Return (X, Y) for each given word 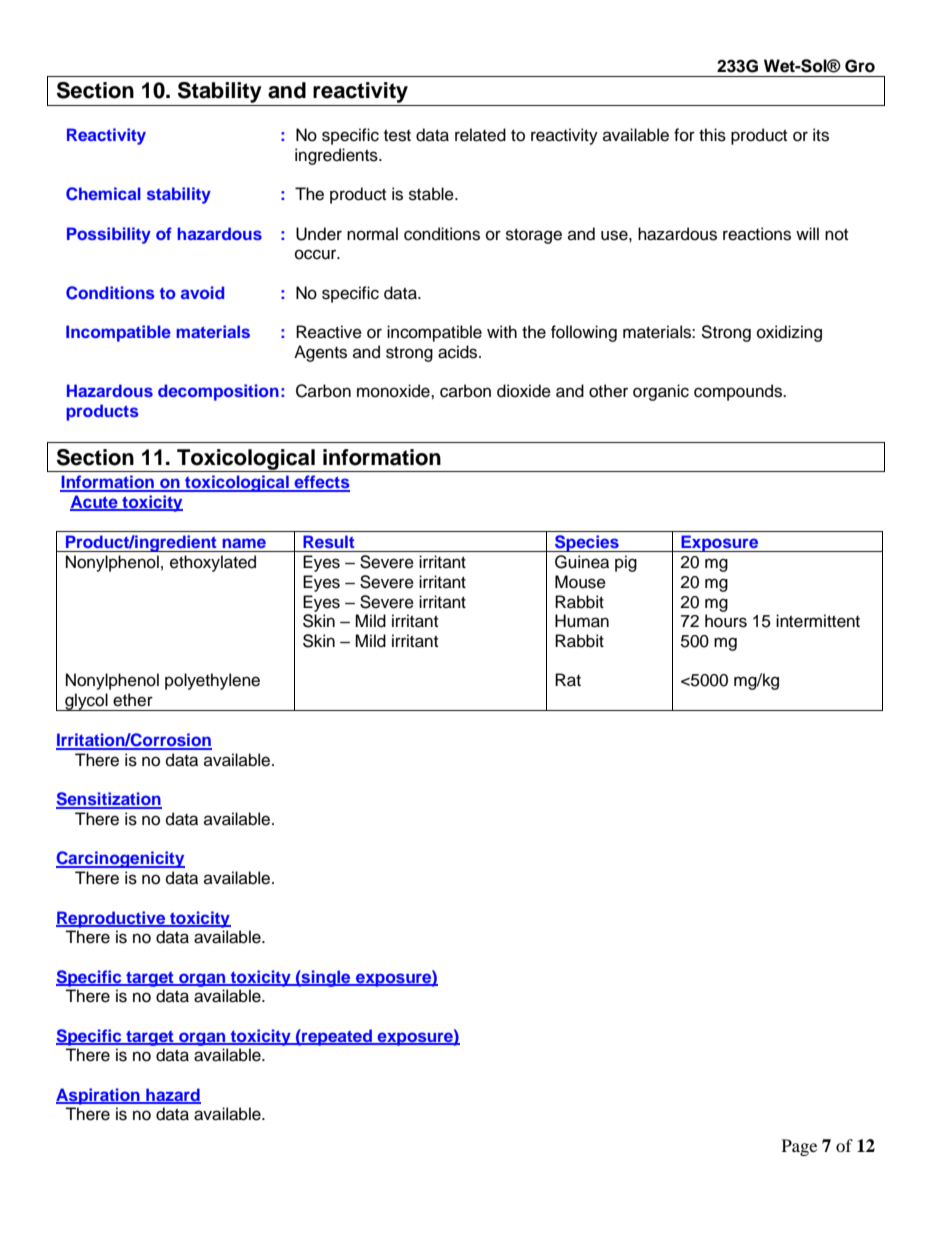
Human (582, 621)
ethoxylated (213, 563)
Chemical (103, 194)
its (821, 135)
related (480, 135)
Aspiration (99, 1096)
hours (726, 621)
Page (799, 1147)
